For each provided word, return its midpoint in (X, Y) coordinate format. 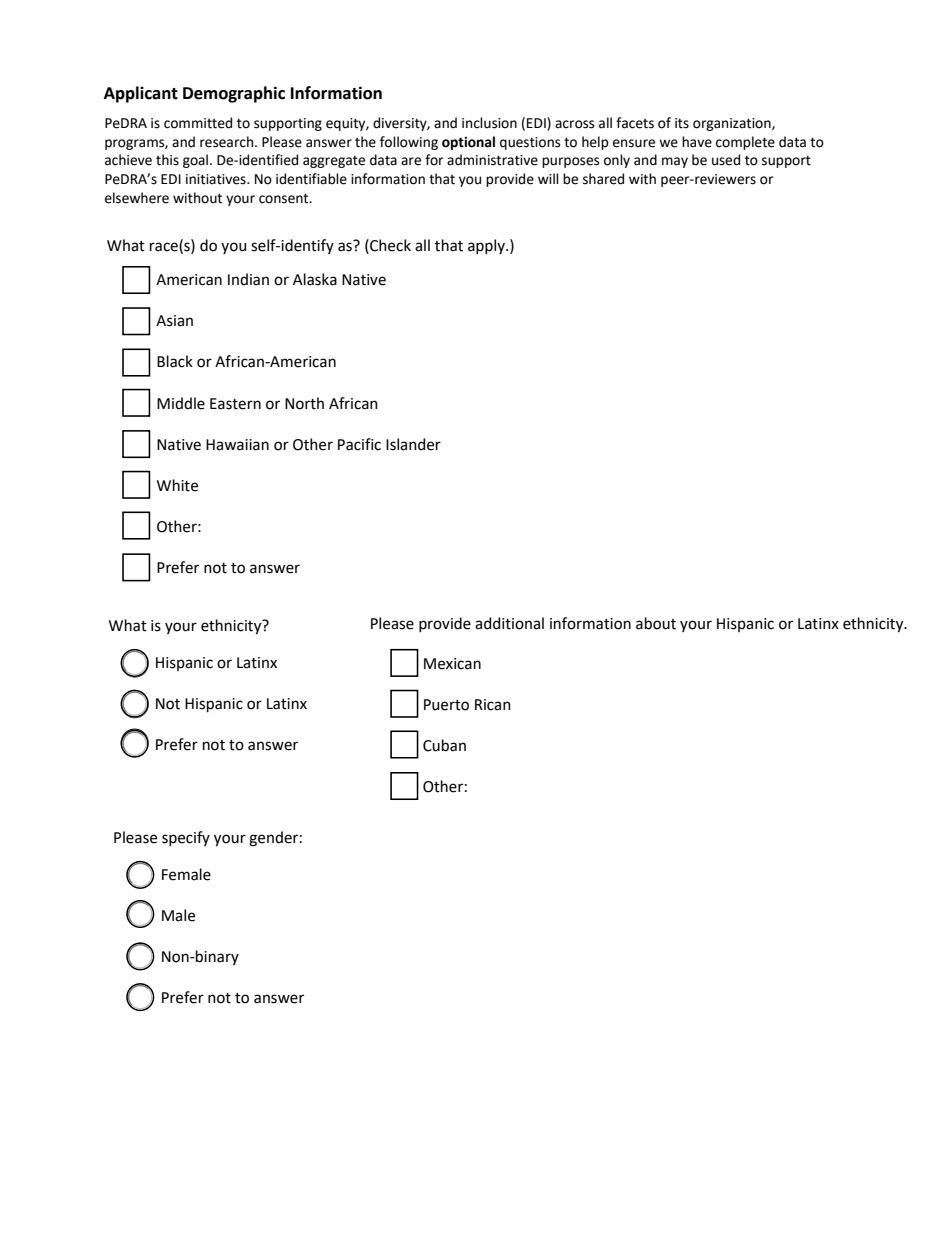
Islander (413, 444)
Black (175, 361)
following (409, 143)
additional (509, 623)
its (682, 123)
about (656, 623)
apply (487, 246)
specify (186, 838)
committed (198, 123)
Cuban (444, 745)
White (177, 485)
